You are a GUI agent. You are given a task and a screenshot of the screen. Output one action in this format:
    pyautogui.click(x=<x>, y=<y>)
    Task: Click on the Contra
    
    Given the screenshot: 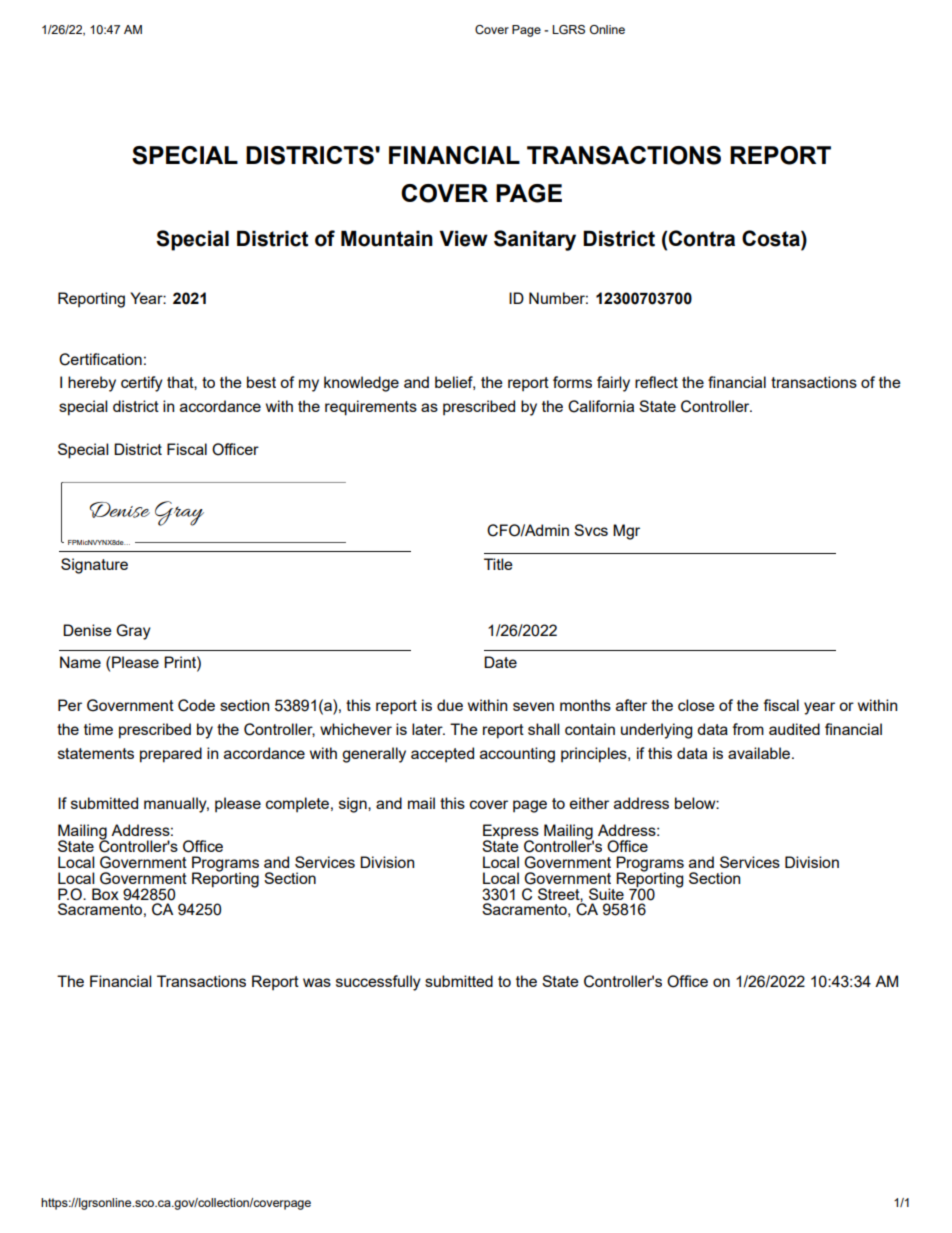 What is the action you would take?
    pyautogui.click(x=702, y=238)
